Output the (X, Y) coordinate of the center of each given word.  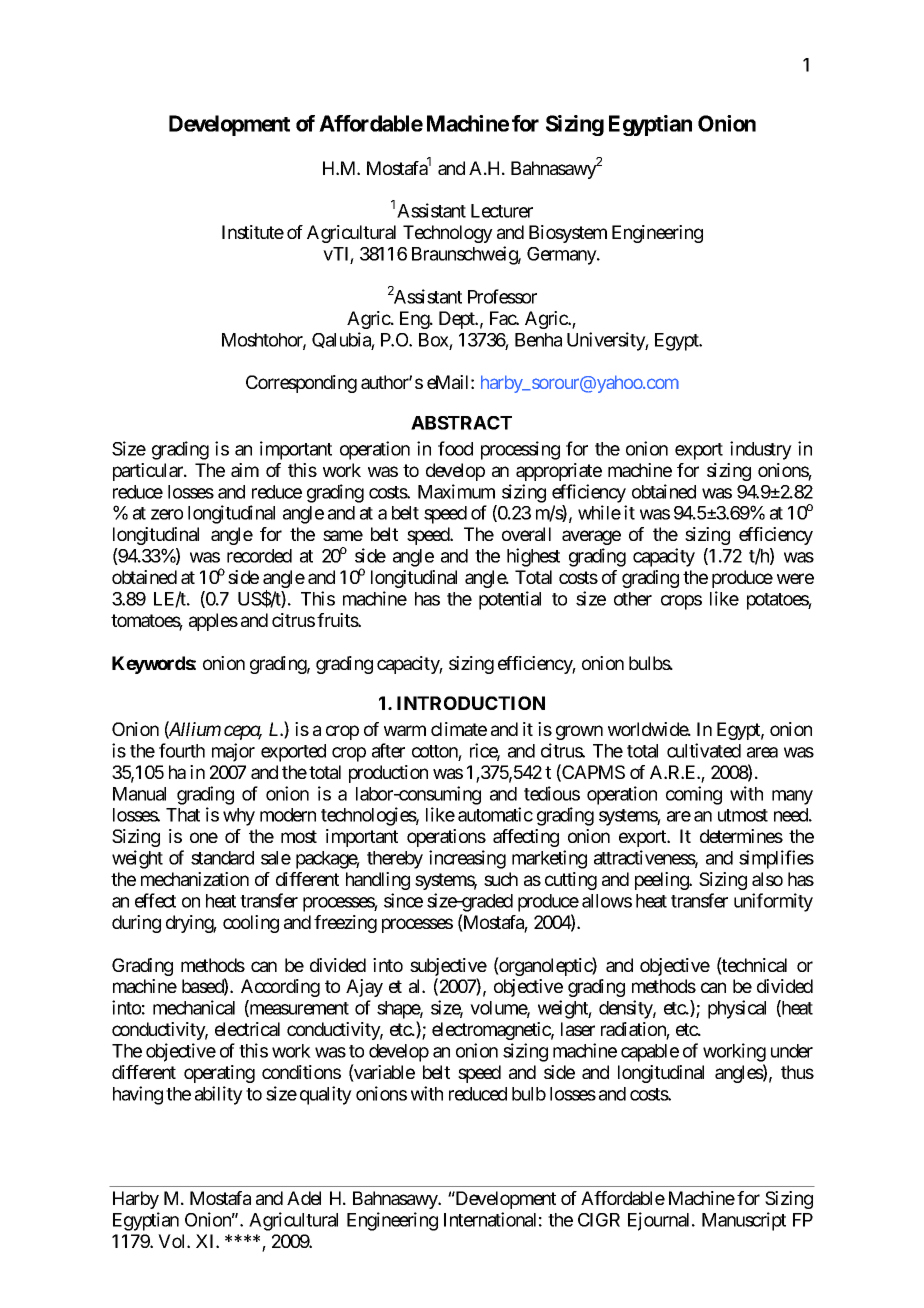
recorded (259, 556)
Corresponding (301, 384)
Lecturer (502, 211)
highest (533, 557)
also (767, 879)
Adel (304, 1198)
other (633, 599)
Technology (448, 234)
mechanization (195, 879)
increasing (467, 859)
